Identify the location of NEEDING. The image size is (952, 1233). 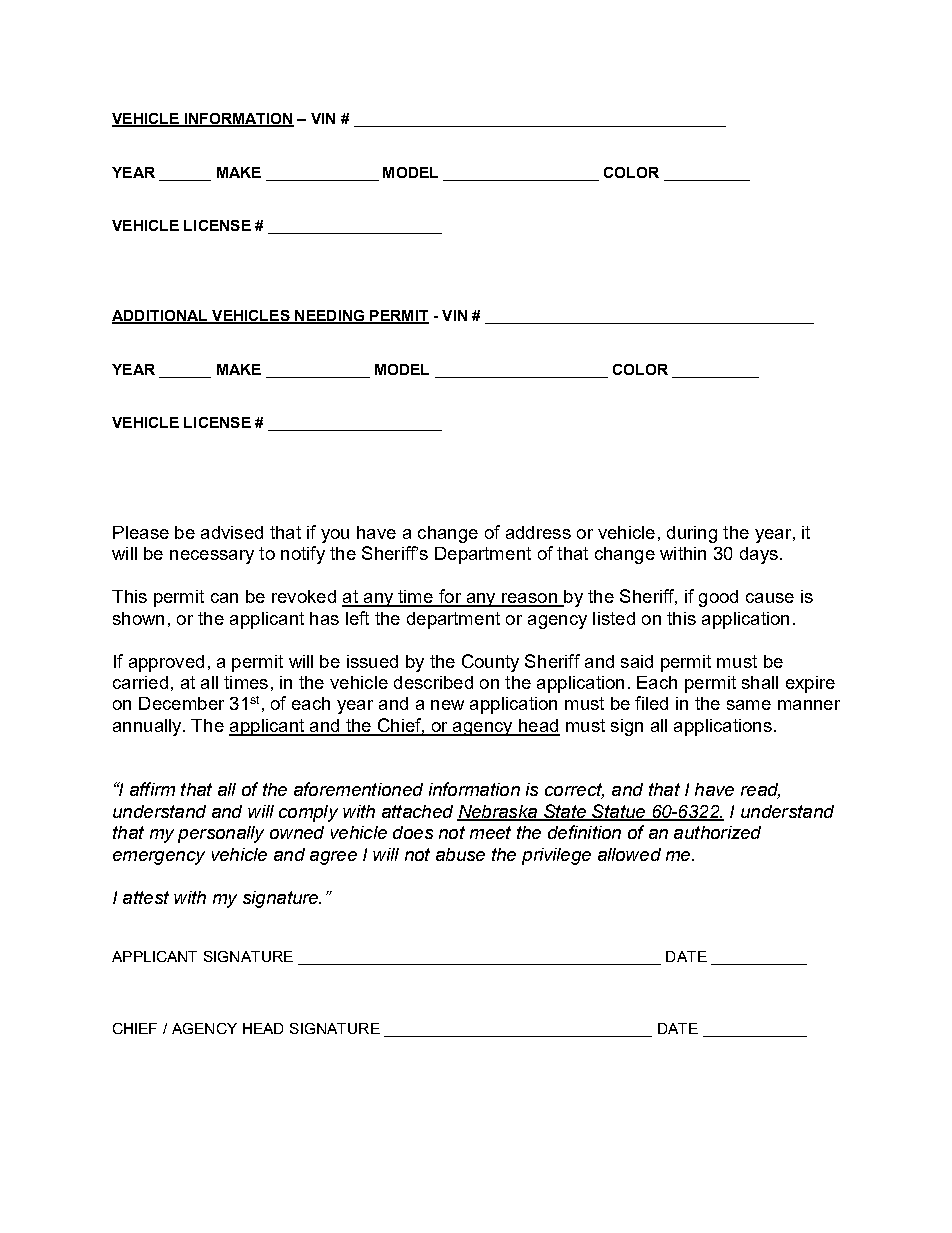
(330, 317).
